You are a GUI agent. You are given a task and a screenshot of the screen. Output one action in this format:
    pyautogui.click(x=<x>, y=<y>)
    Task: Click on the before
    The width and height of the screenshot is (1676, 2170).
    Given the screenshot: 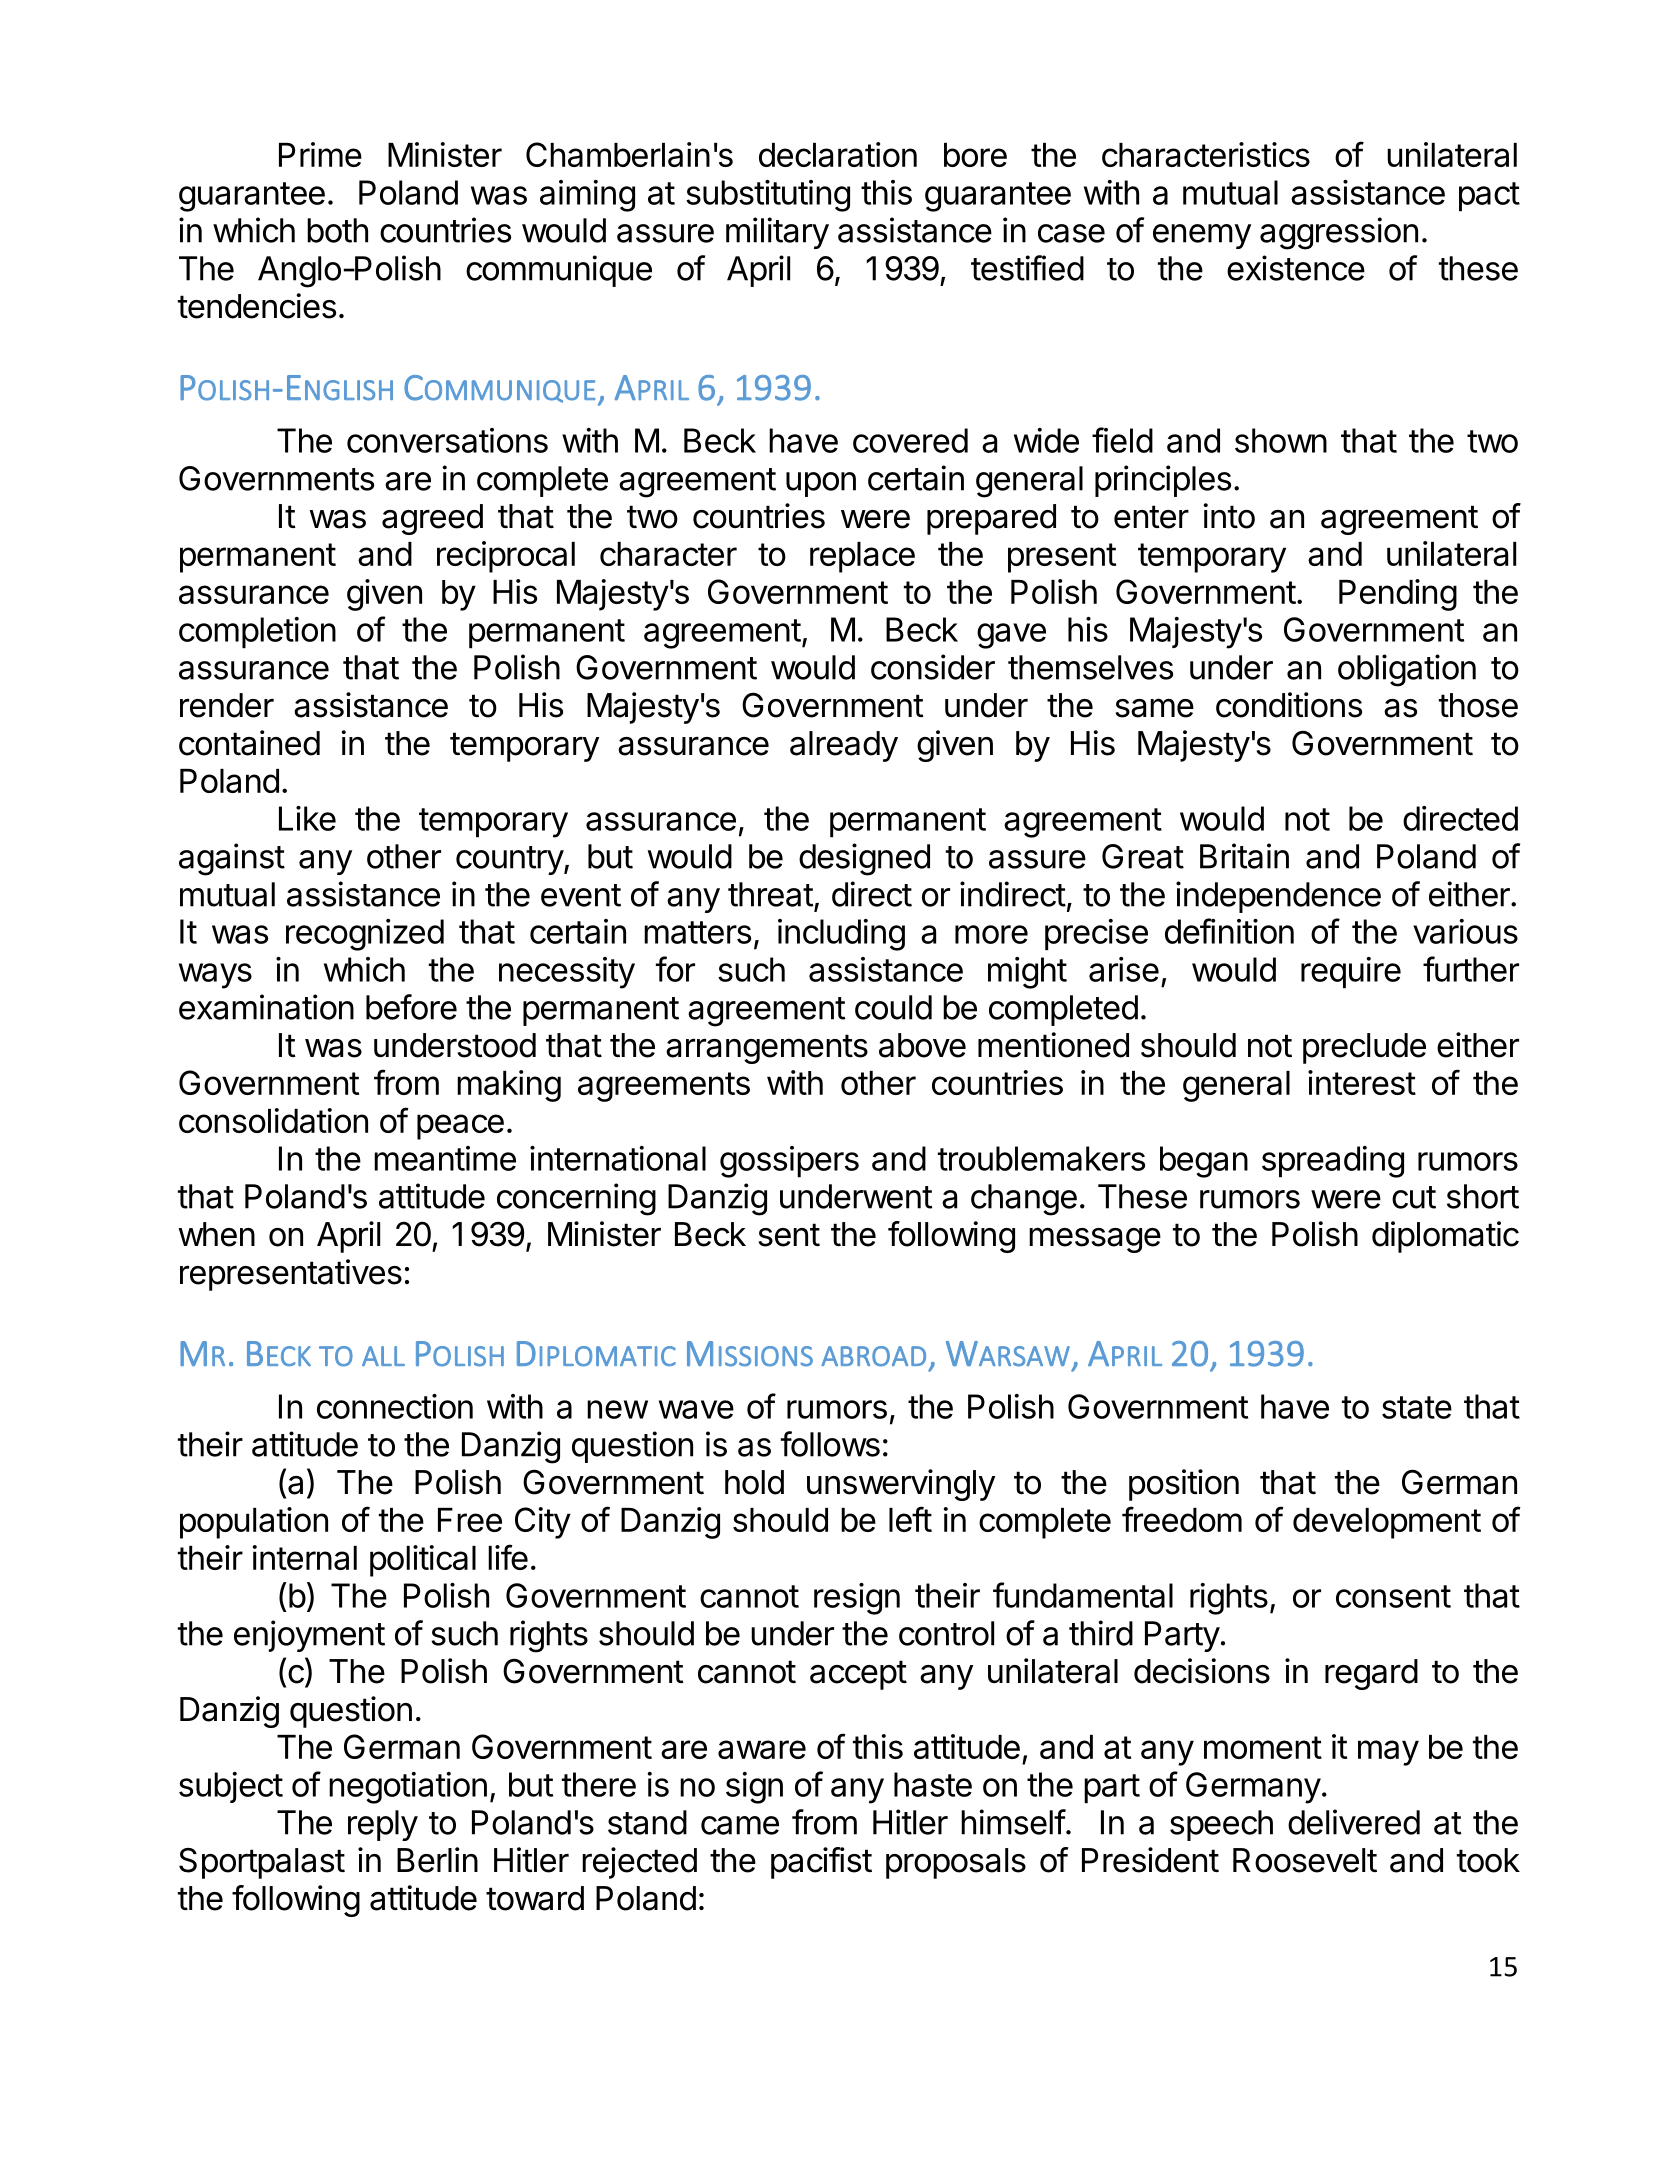 What is the action you would take?
    pyautogui.click(x=411, y=1007)
